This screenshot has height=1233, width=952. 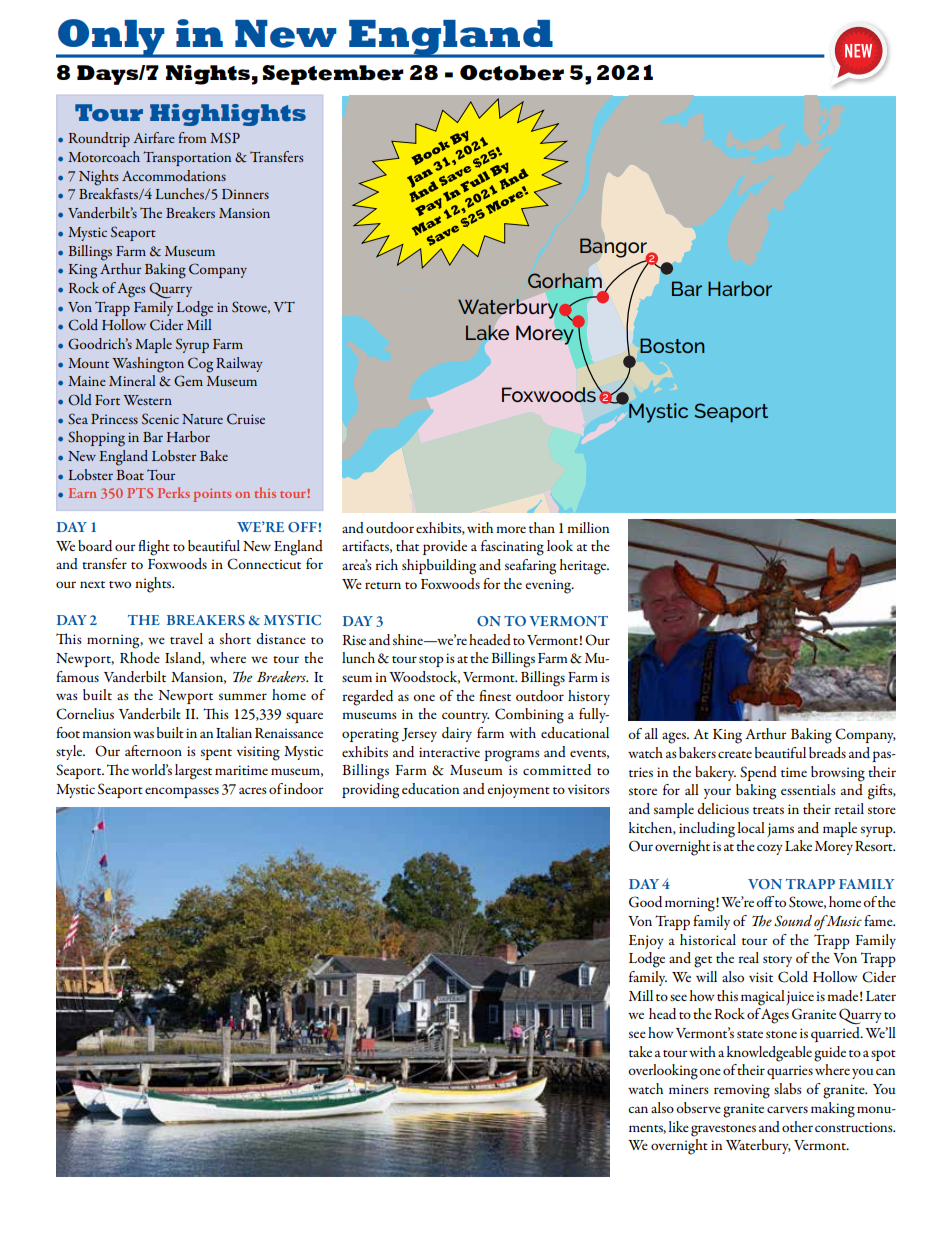 What do you see at coordinates (182, 792) in the screenshot?
I see `encompasses` at bounding box center [182, 792].
